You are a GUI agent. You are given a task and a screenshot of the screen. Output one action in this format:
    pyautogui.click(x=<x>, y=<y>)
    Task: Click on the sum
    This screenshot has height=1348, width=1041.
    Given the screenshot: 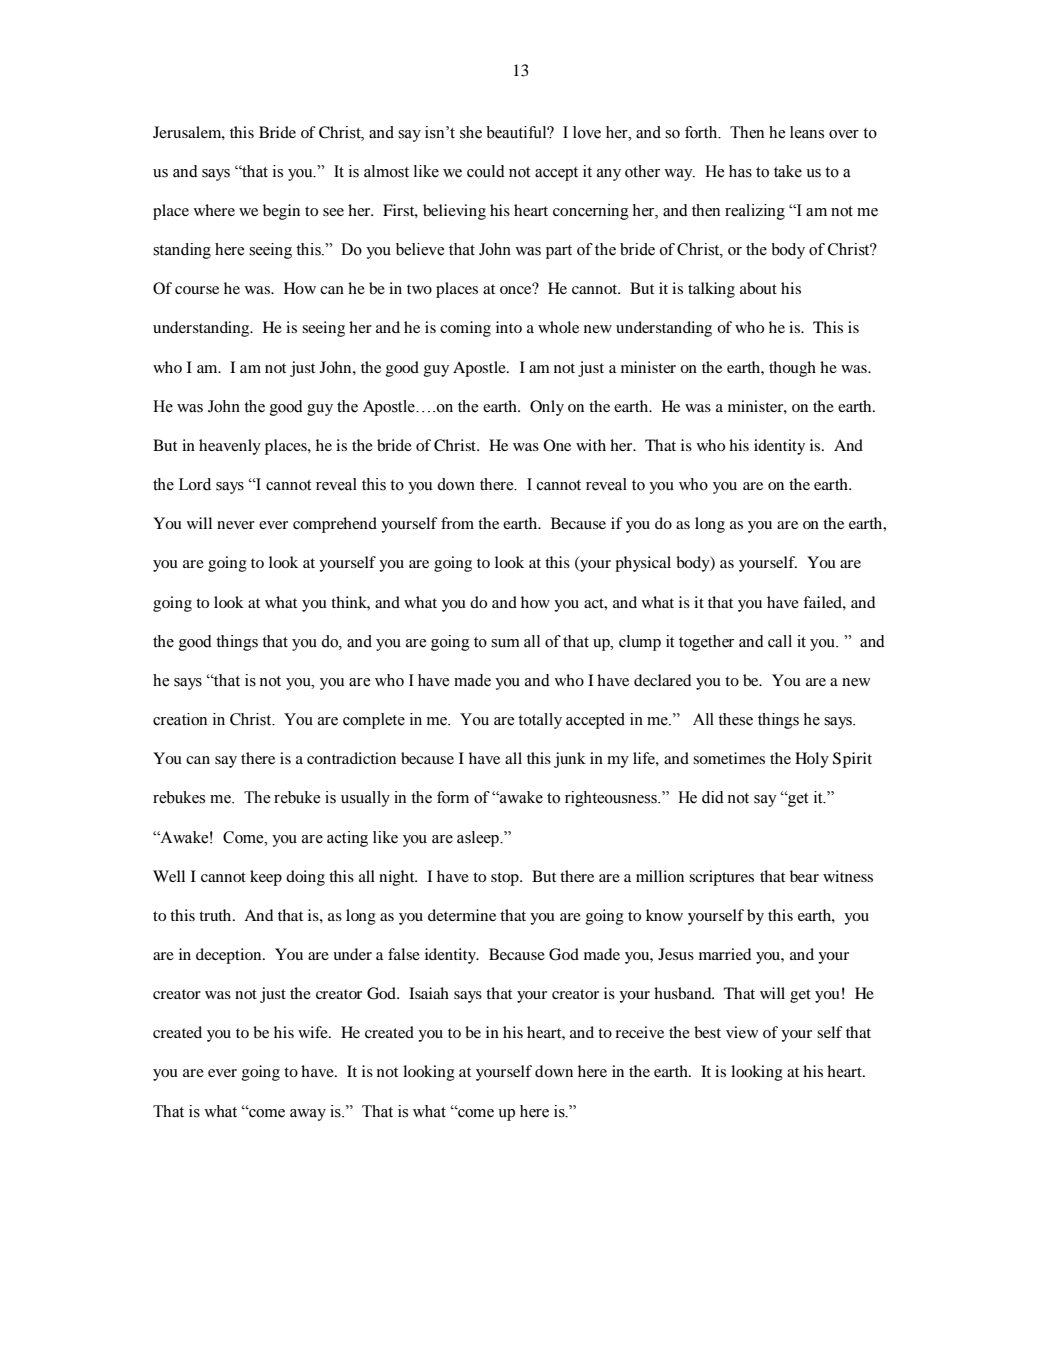 What is the action you would take?
    pyautogui.click(x=505, y=643)
